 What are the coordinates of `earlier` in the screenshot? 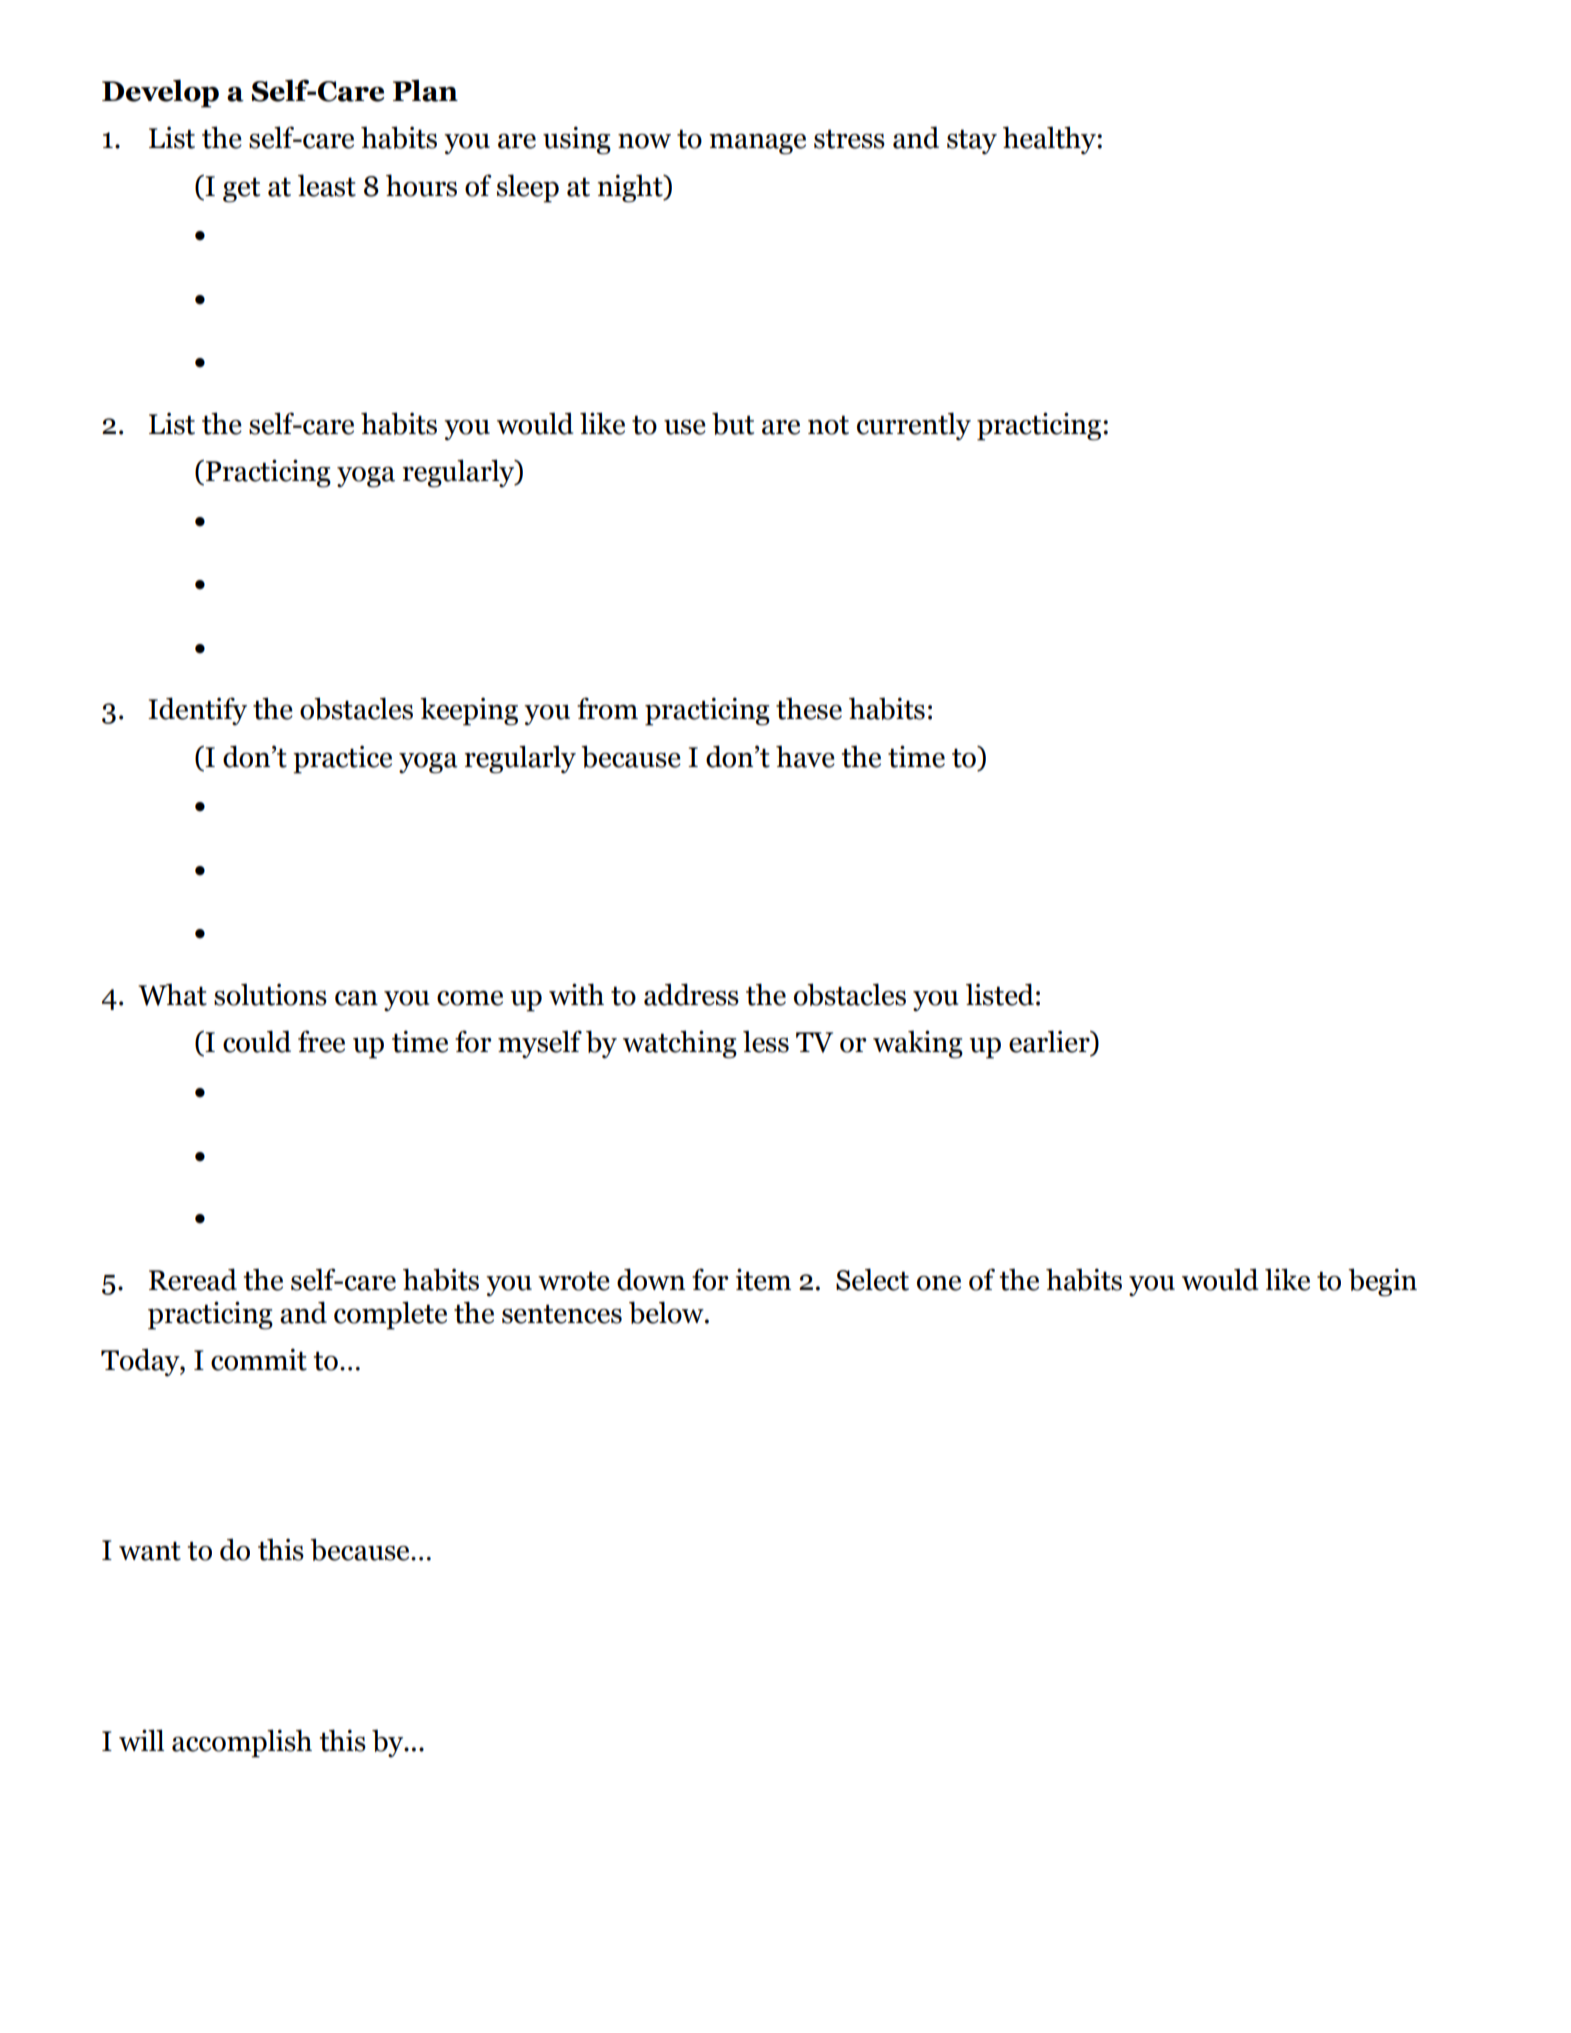 It's located at (1050, 1042).
